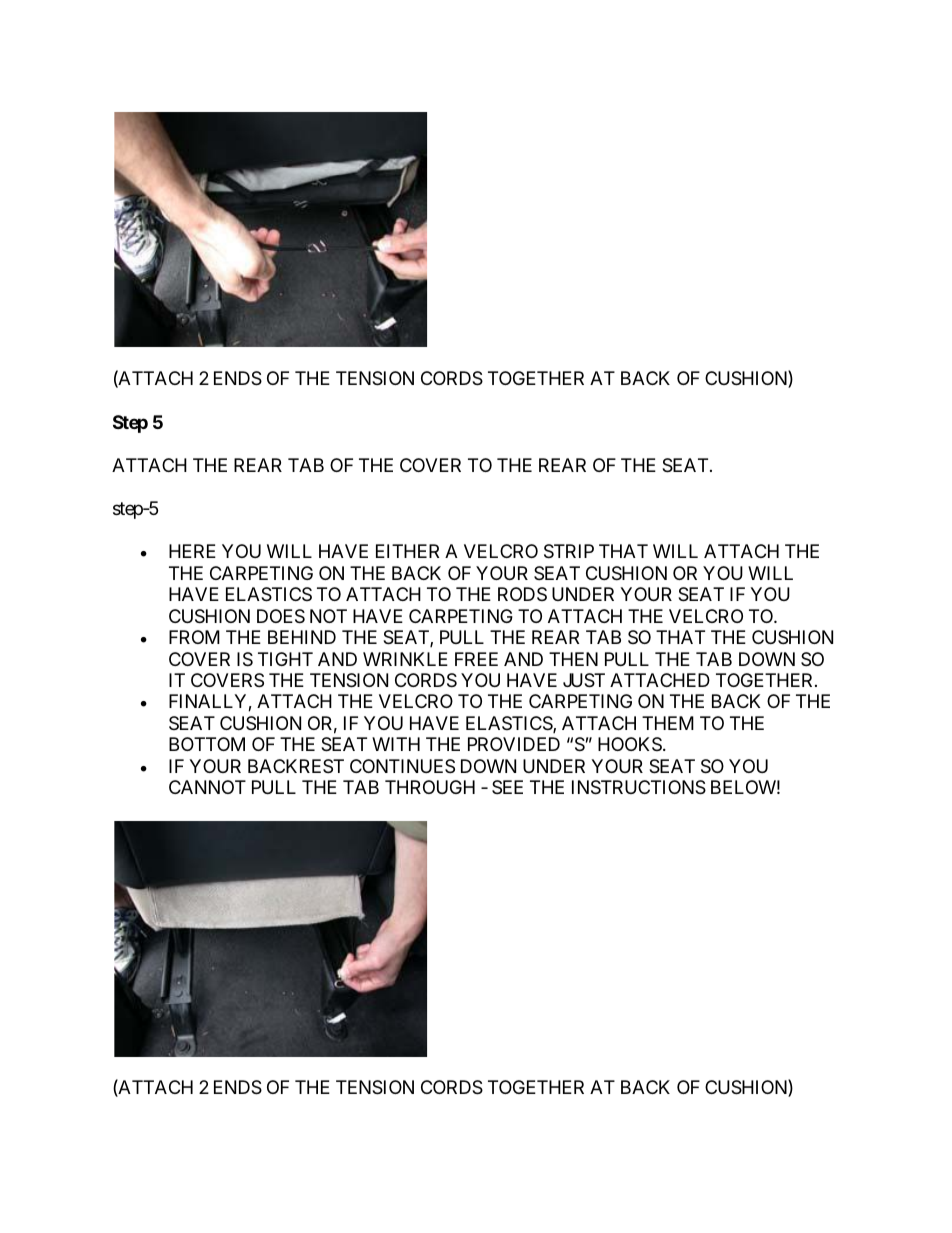  I want to click on TIGHT, so click(285, 659).
